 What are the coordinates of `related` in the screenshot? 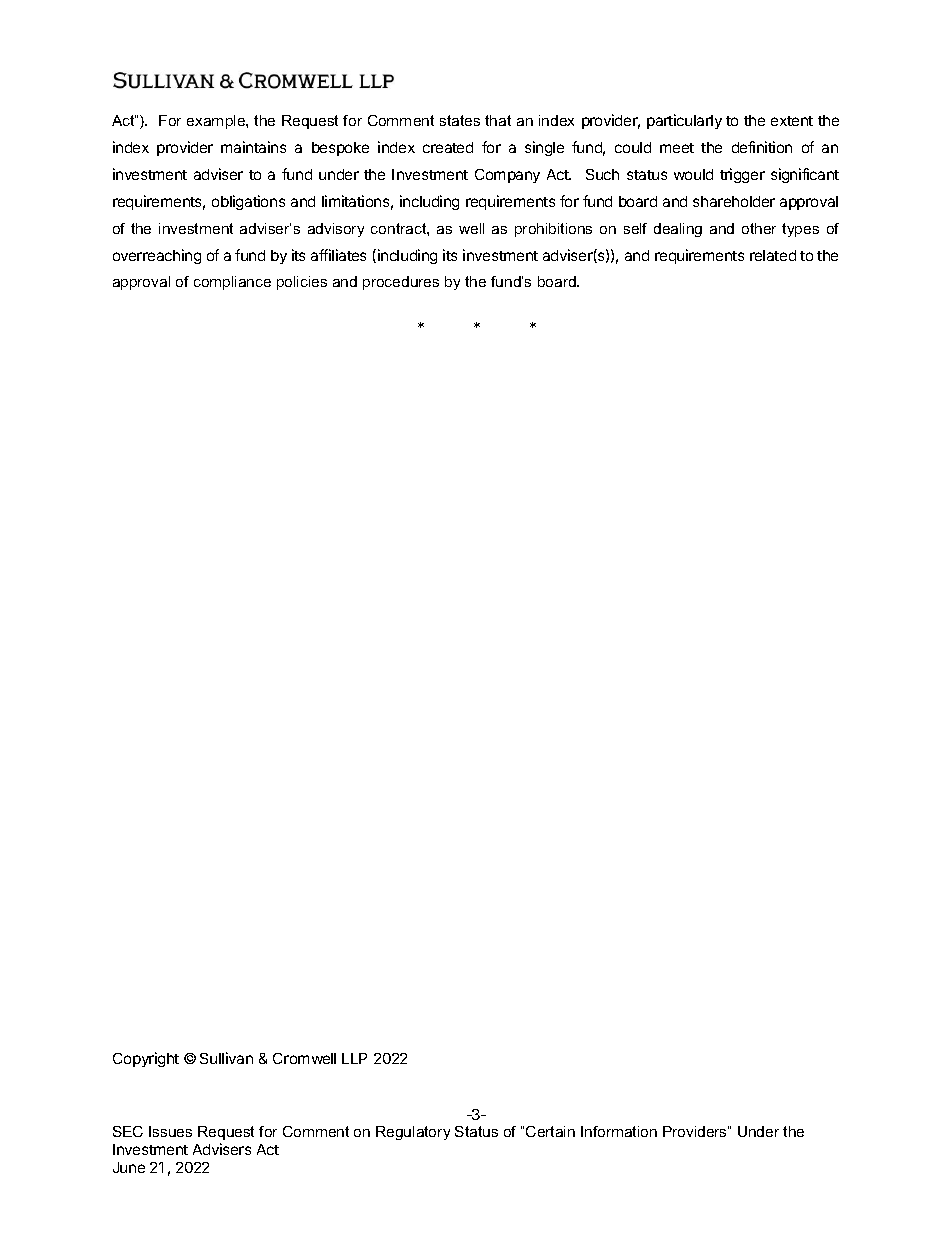 It's located at (773, 255).
